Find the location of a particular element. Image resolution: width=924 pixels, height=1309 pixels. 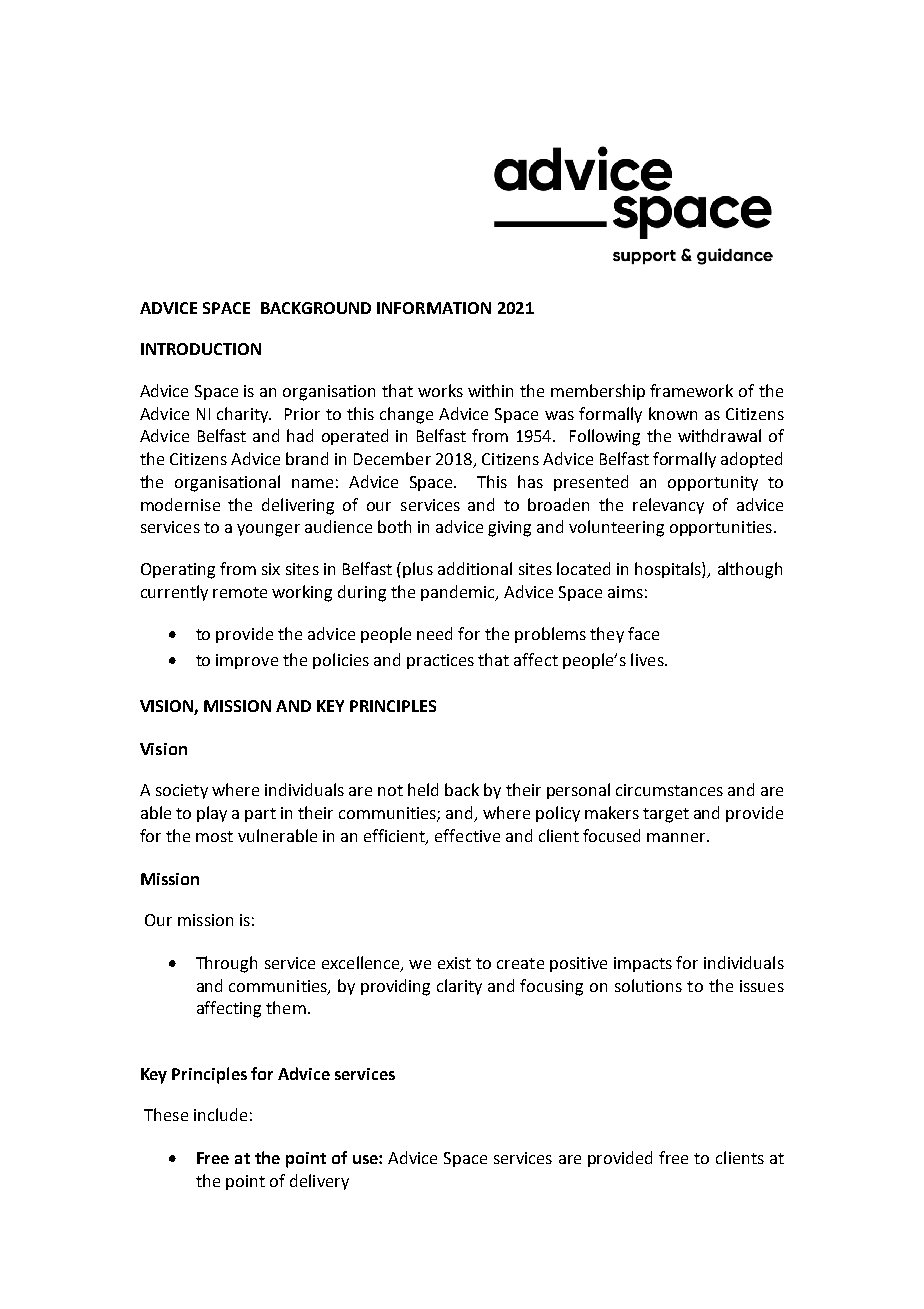

circumstances is located at coordinates (669, 790).
